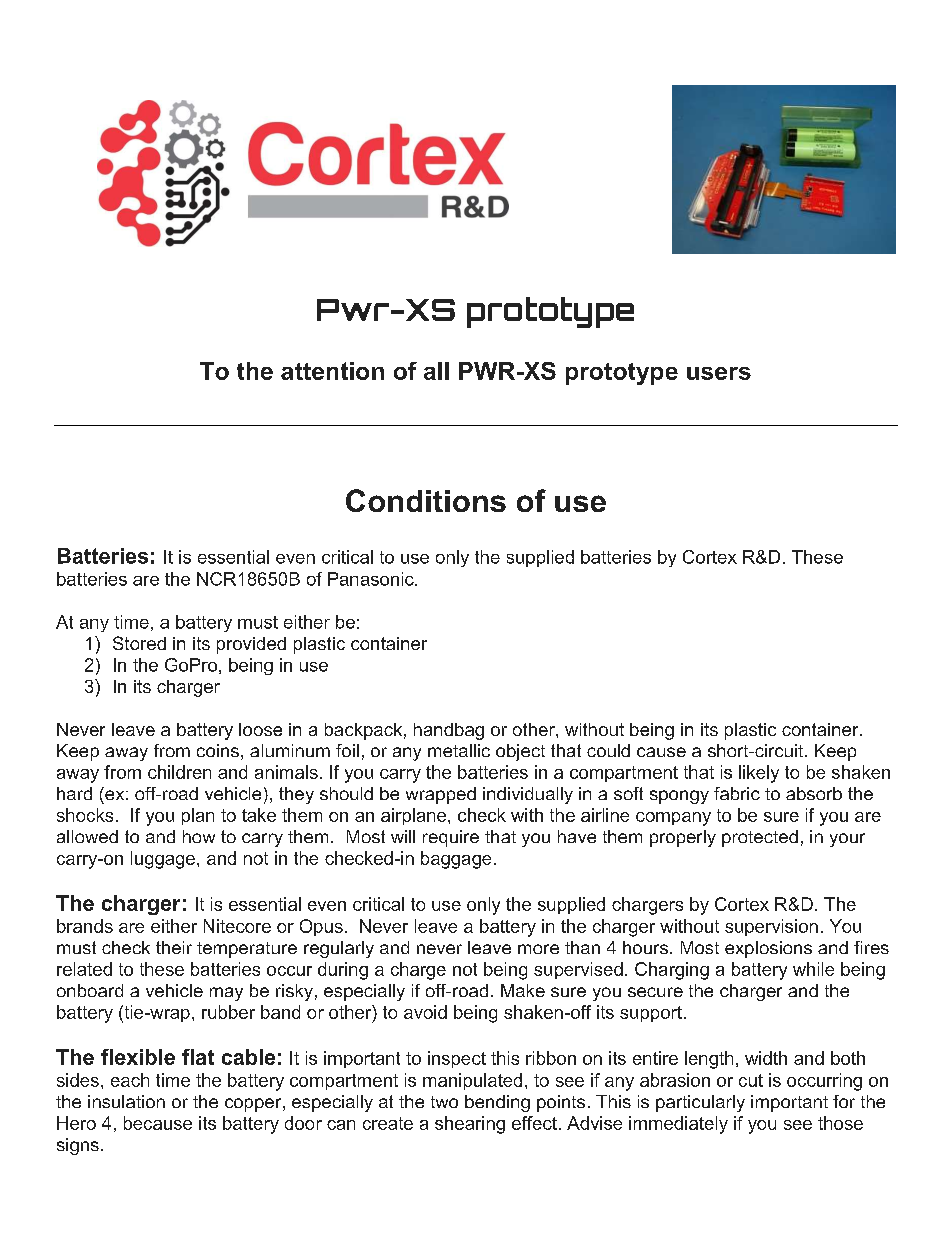  I want to click on likely, so click(759, 774).
